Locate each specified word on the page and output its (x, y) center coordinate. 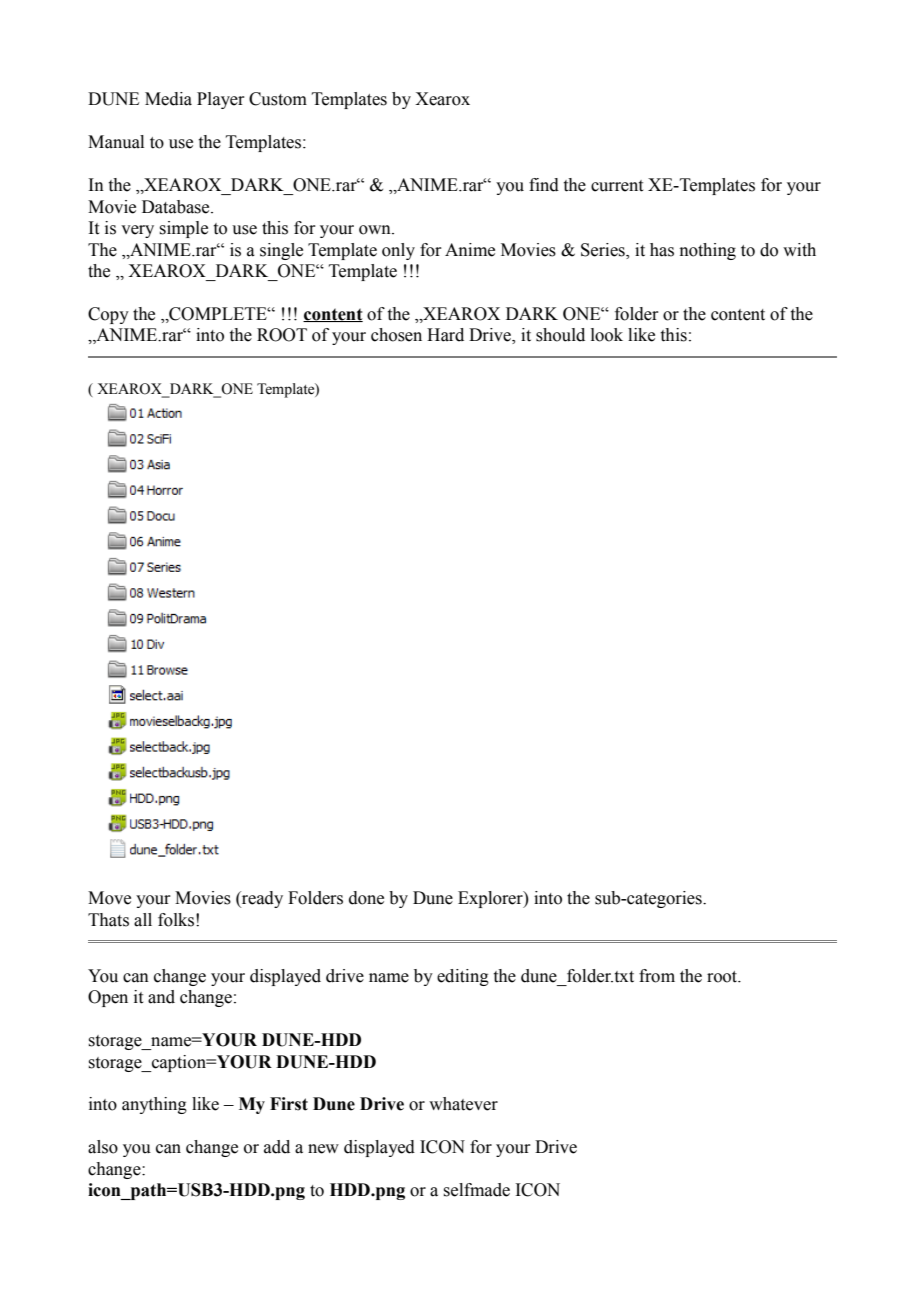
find (544, 185)
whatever (463, 1104)
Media (168, 99)
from (657, 976)
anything (154, 1105)
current (617, 186)
